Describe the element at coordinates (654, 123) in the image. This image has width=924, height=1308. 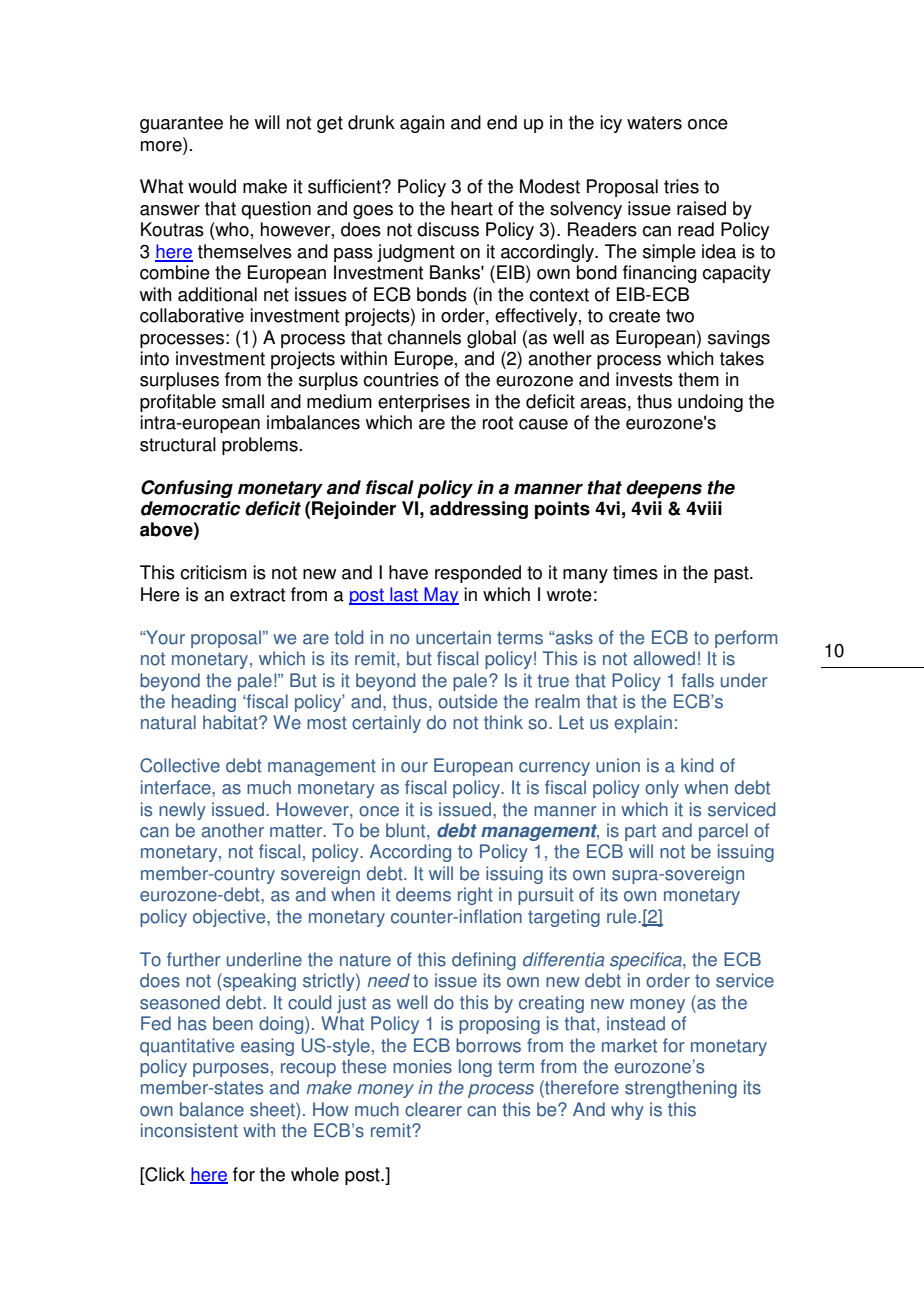
I see `waters` at that location.
